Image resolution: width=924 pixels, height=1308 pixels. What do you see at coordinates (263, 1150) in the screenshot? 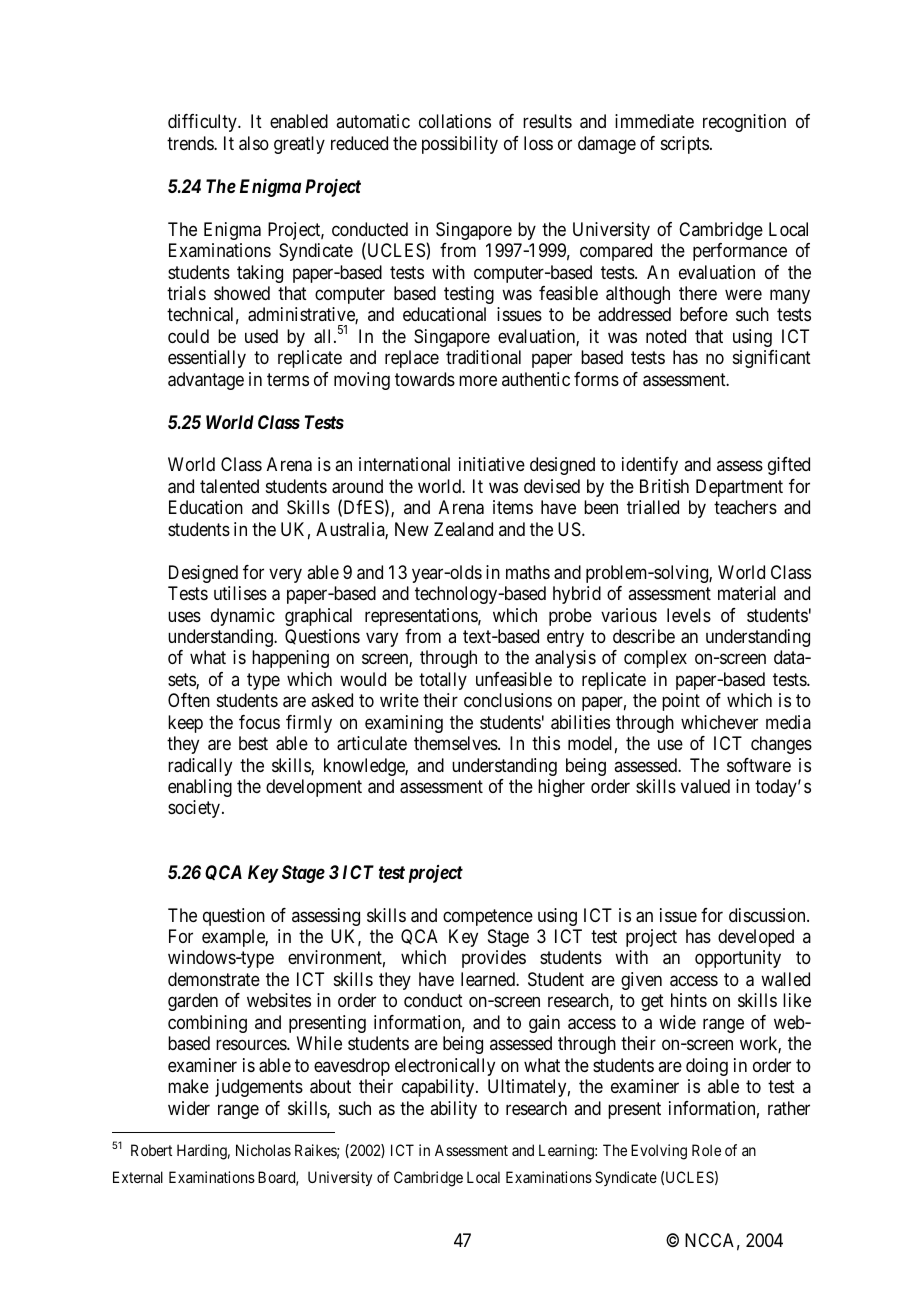
I see `Nicholas` at bounding box center [263, 1150].
